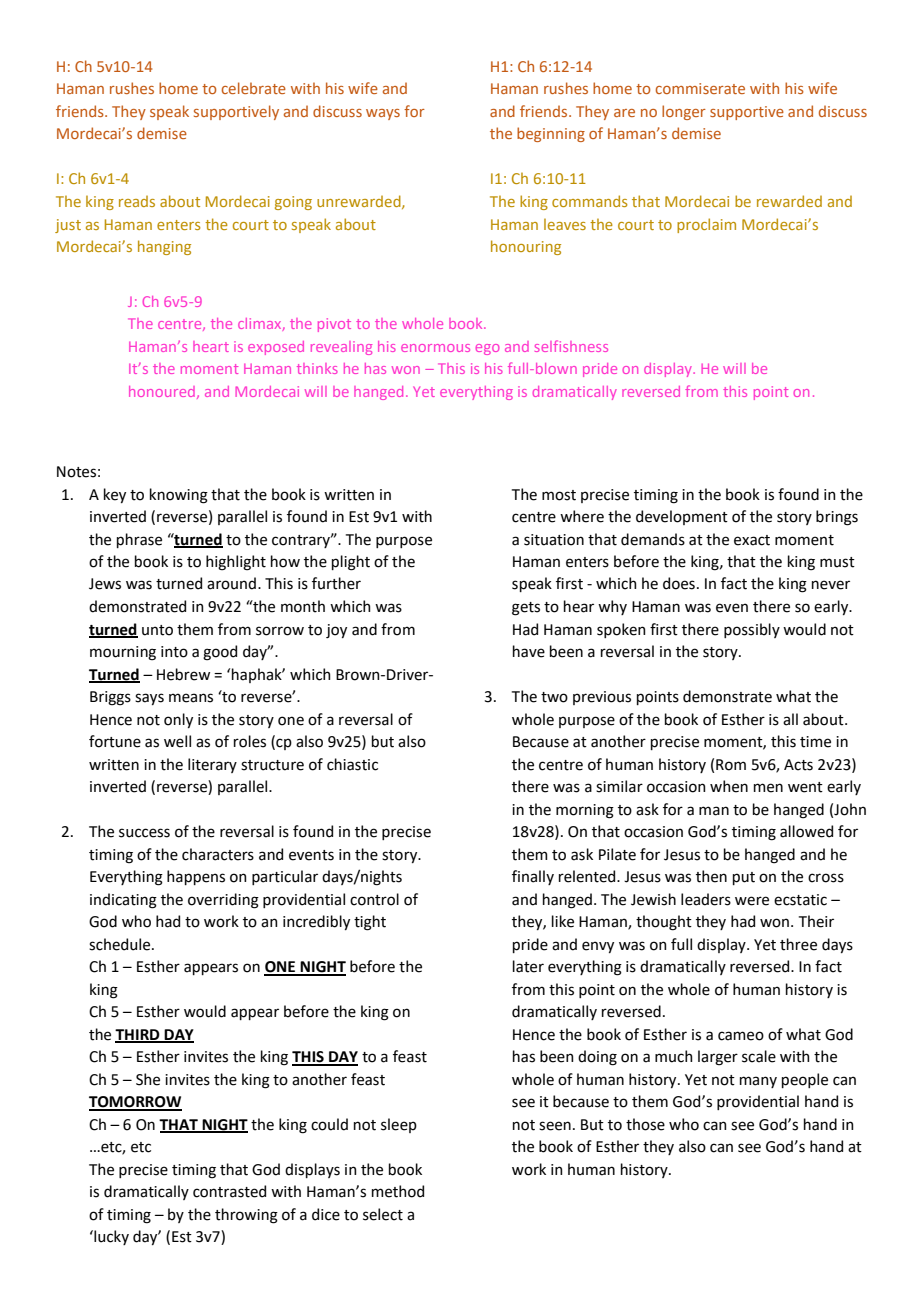 The height and width of the screenshot is (1307, 924). Describe the element at coordinates (752, 540) in the screenshot. I see `exact` at that location.
